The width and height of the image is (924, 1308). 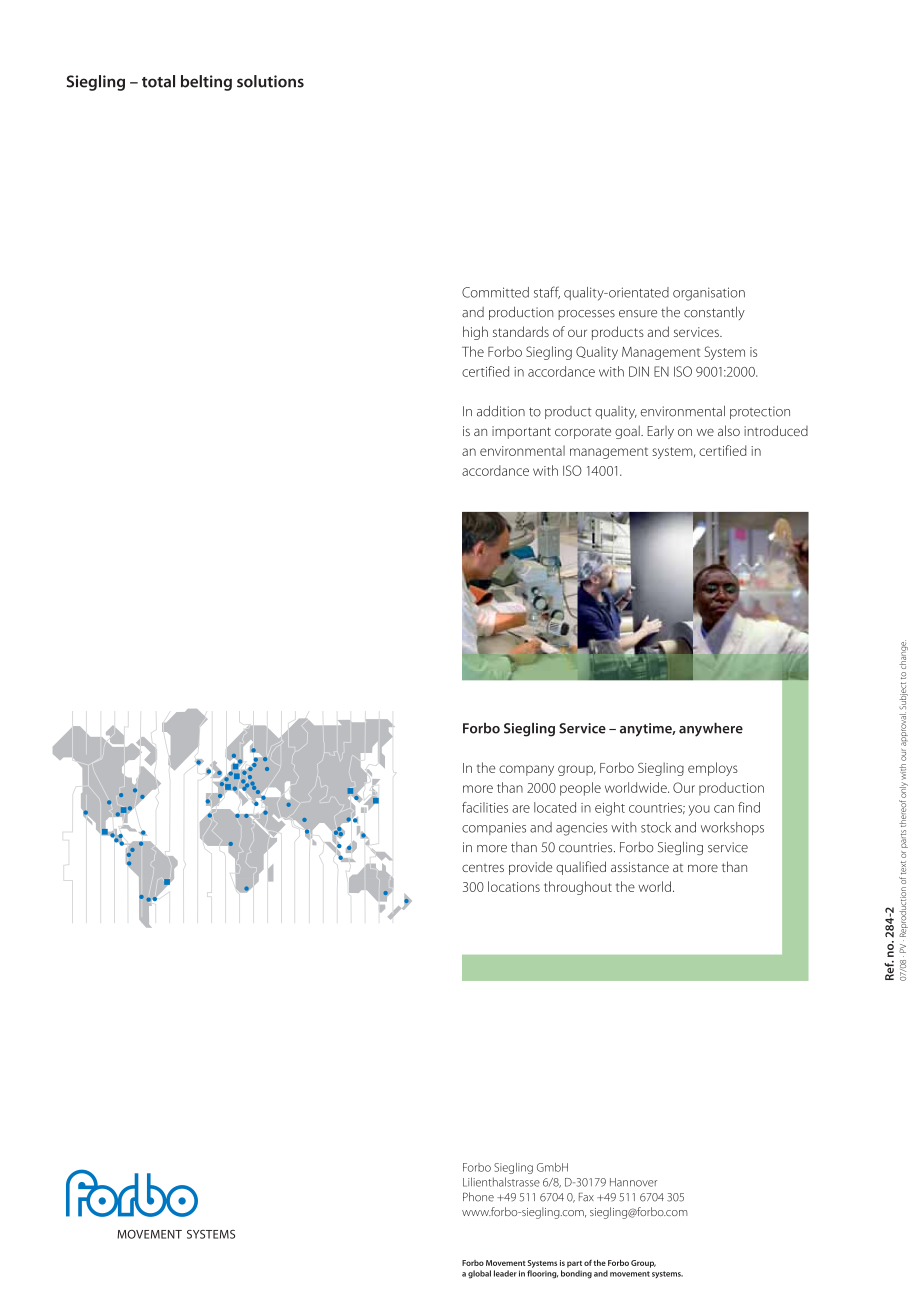 I want to click on centres, so click(x=483, y=868).
